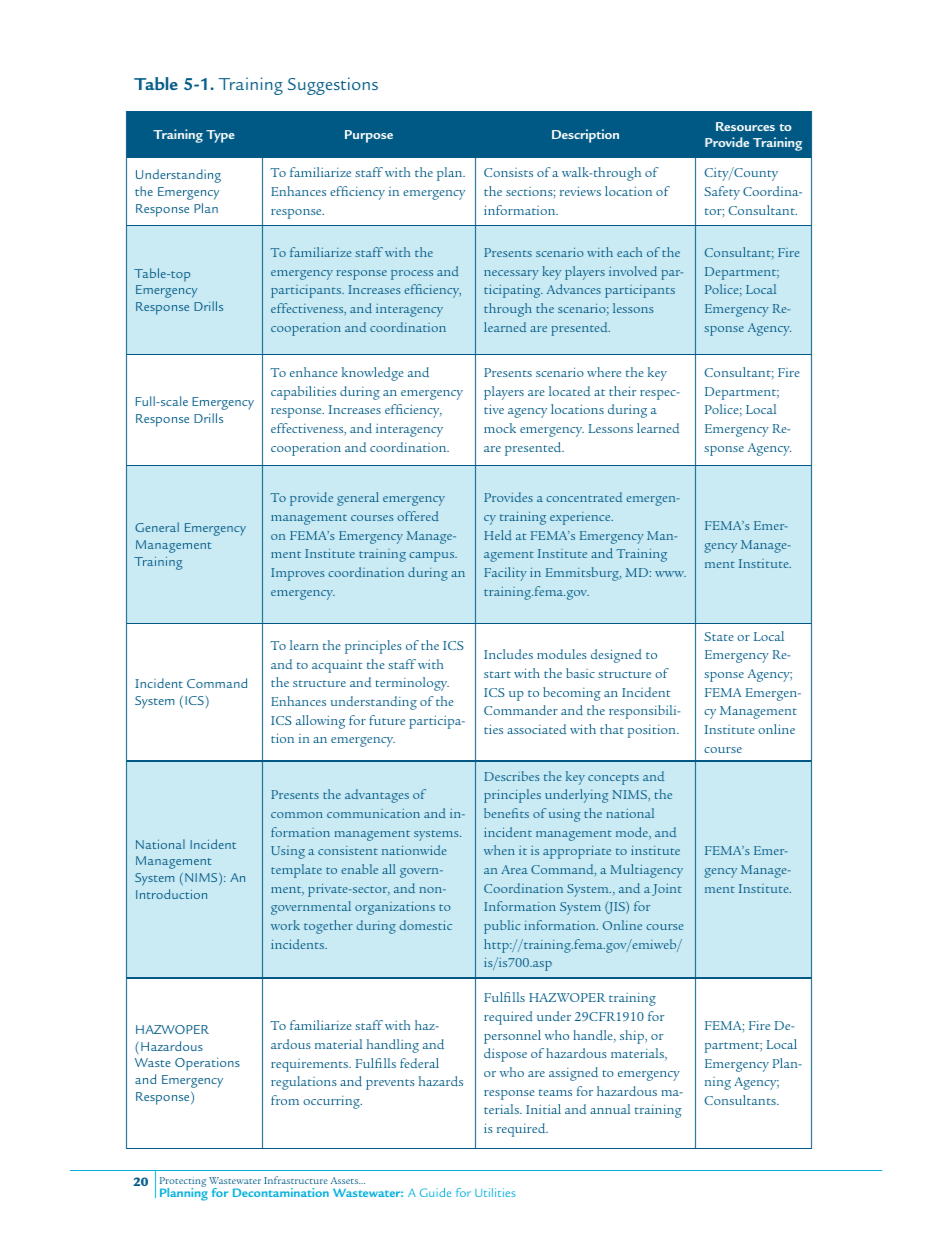  What do you see at coordinates (508, 172) in the document?
I see `Consists` at bounding box center [508, 172].
